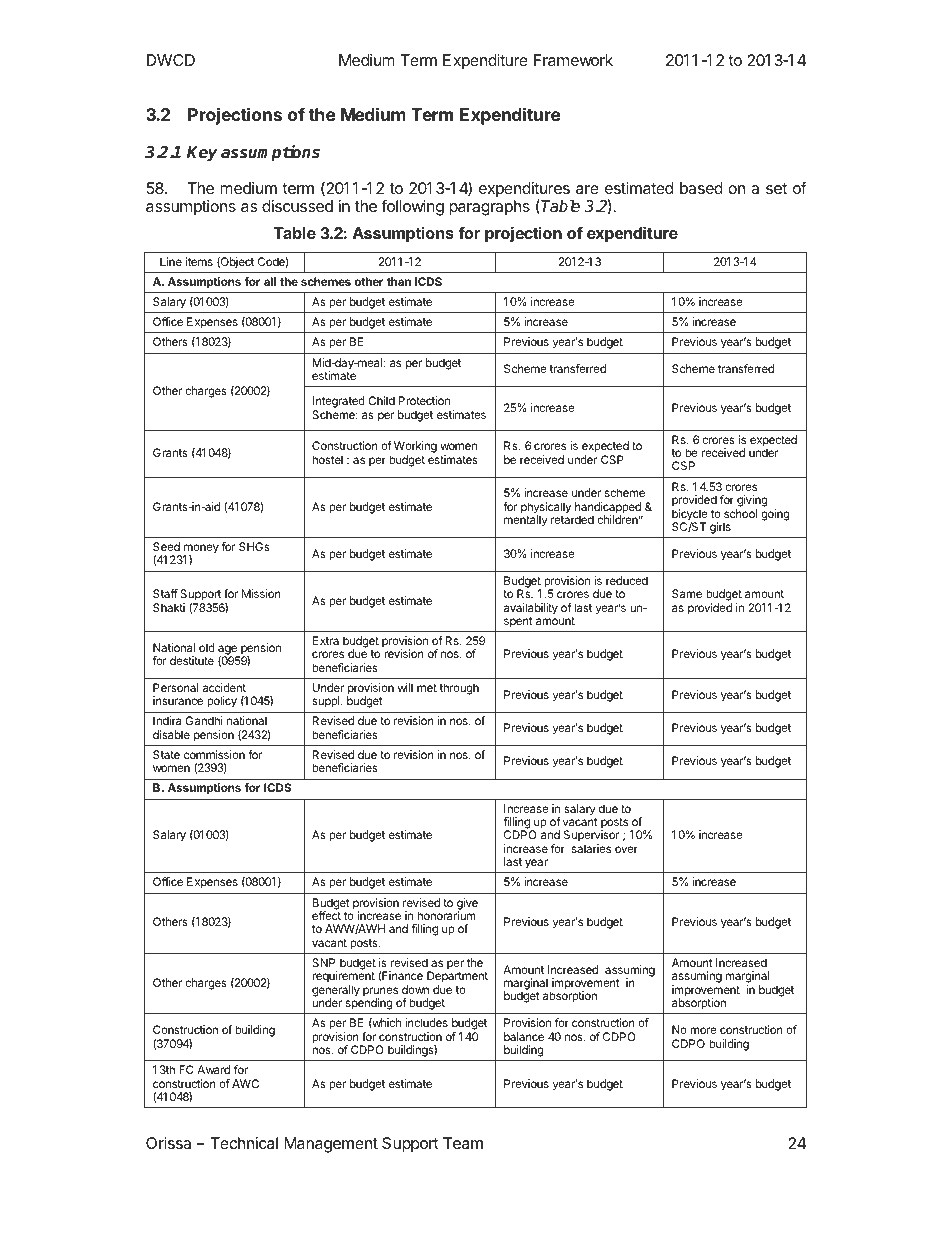  What do you see at coordinates (626, 849) in the screenshot?
I see `over` at bounding box center [626, 849].
